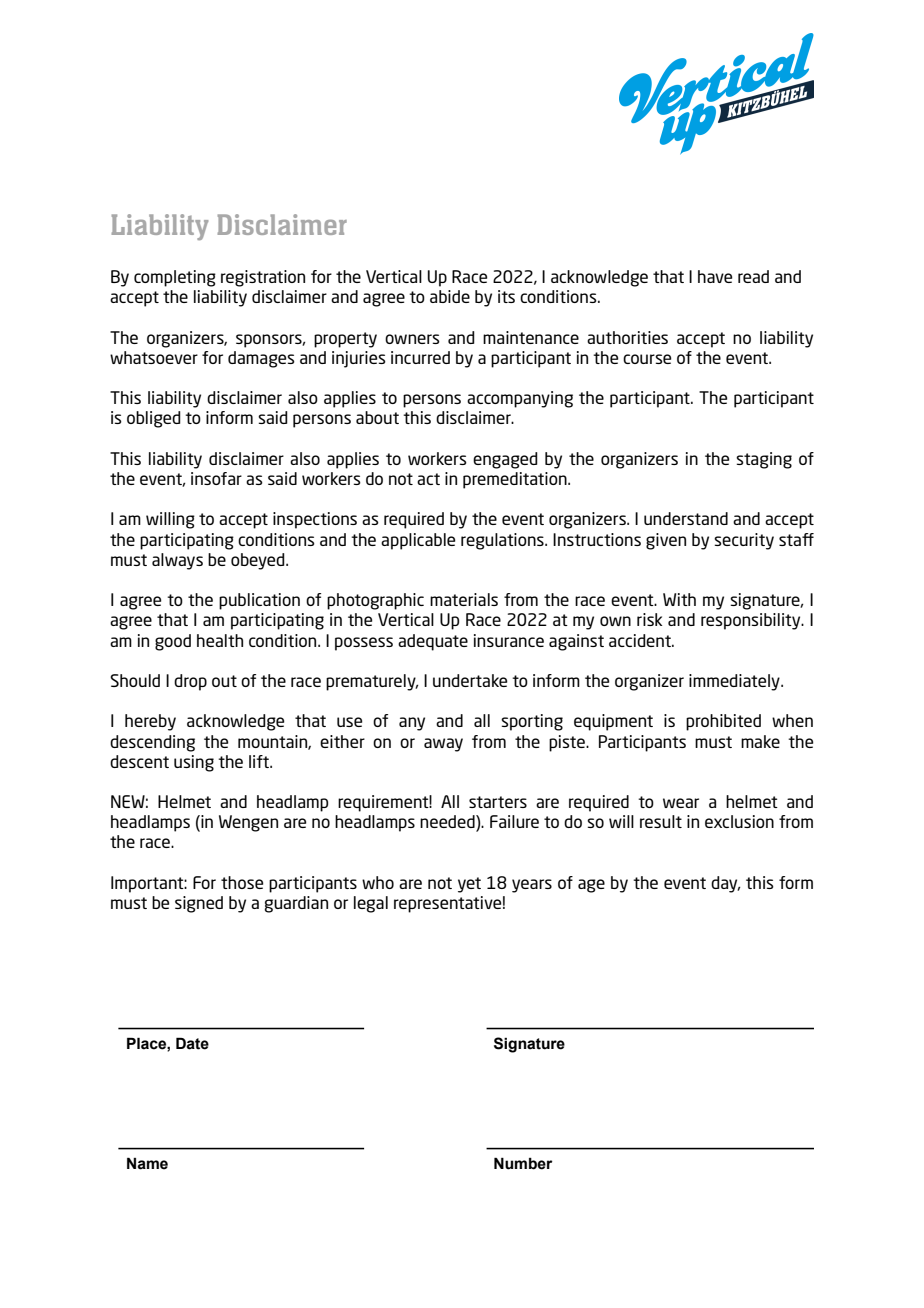  Describe the element at coordinates (147, 1163) in the screenshot. I see `Name` at that location.
